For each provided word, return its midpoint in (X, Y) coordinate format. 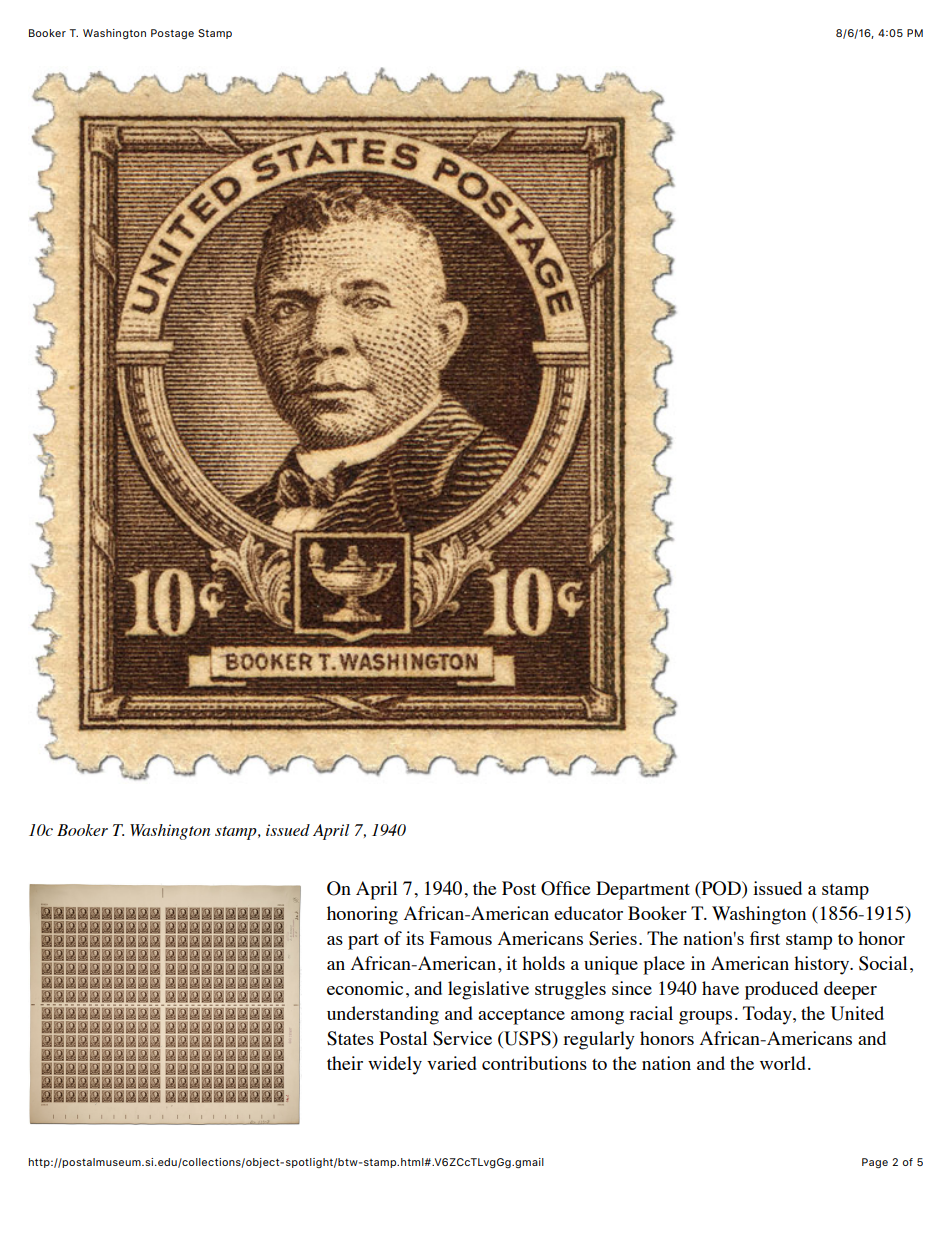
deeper (850, 990)
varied (452, 1063)
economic (365, 988)
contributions (534, 1063)
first (765, 938)
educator (588, 913)
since (632, 988)
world (783, 1063)
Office (565, 888)
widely (395, 1065)
